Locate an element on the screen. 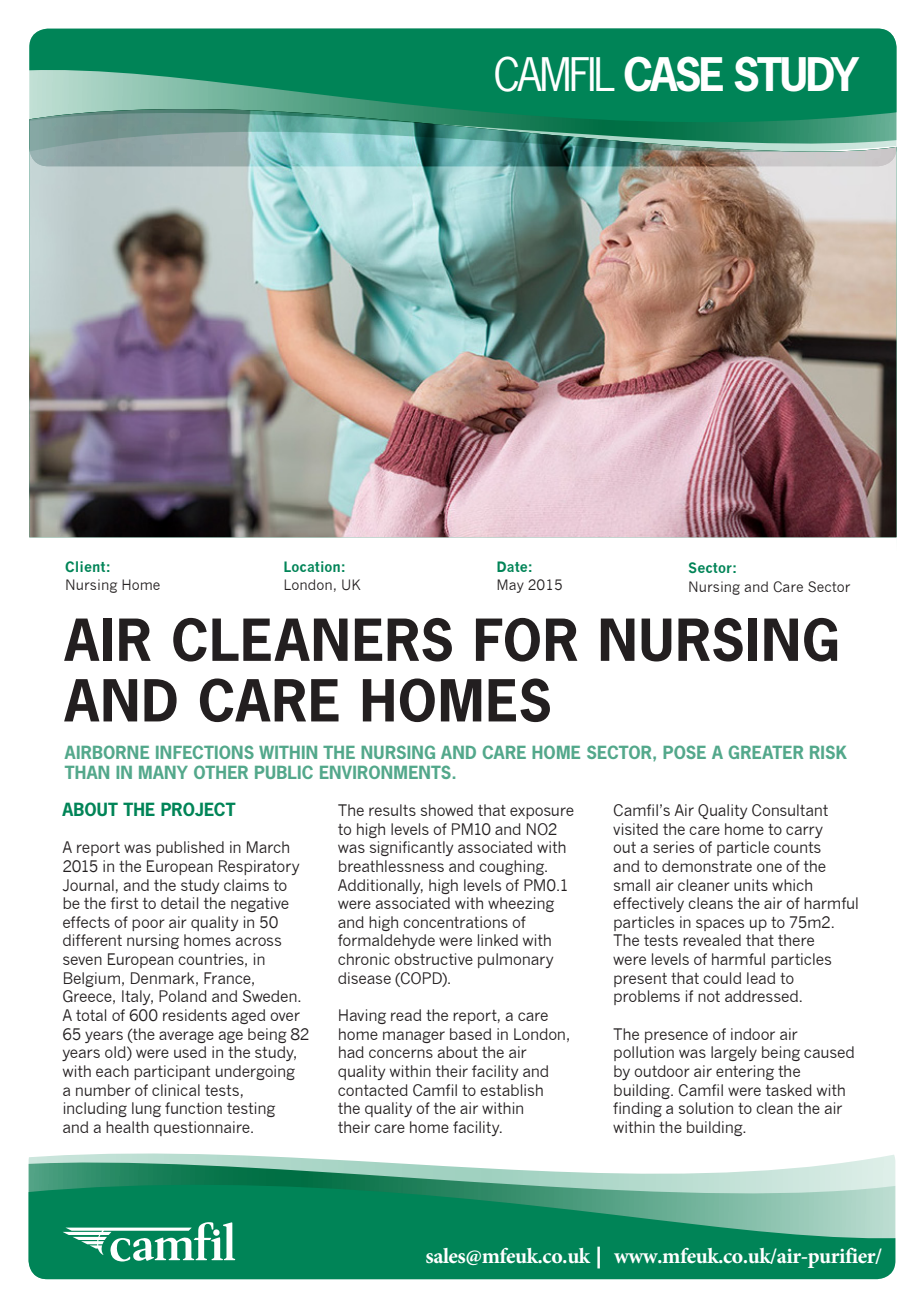 Image resolution: width=924 pixels, height=1308 pixels. clinical is located at coordinates (176, 1090).
